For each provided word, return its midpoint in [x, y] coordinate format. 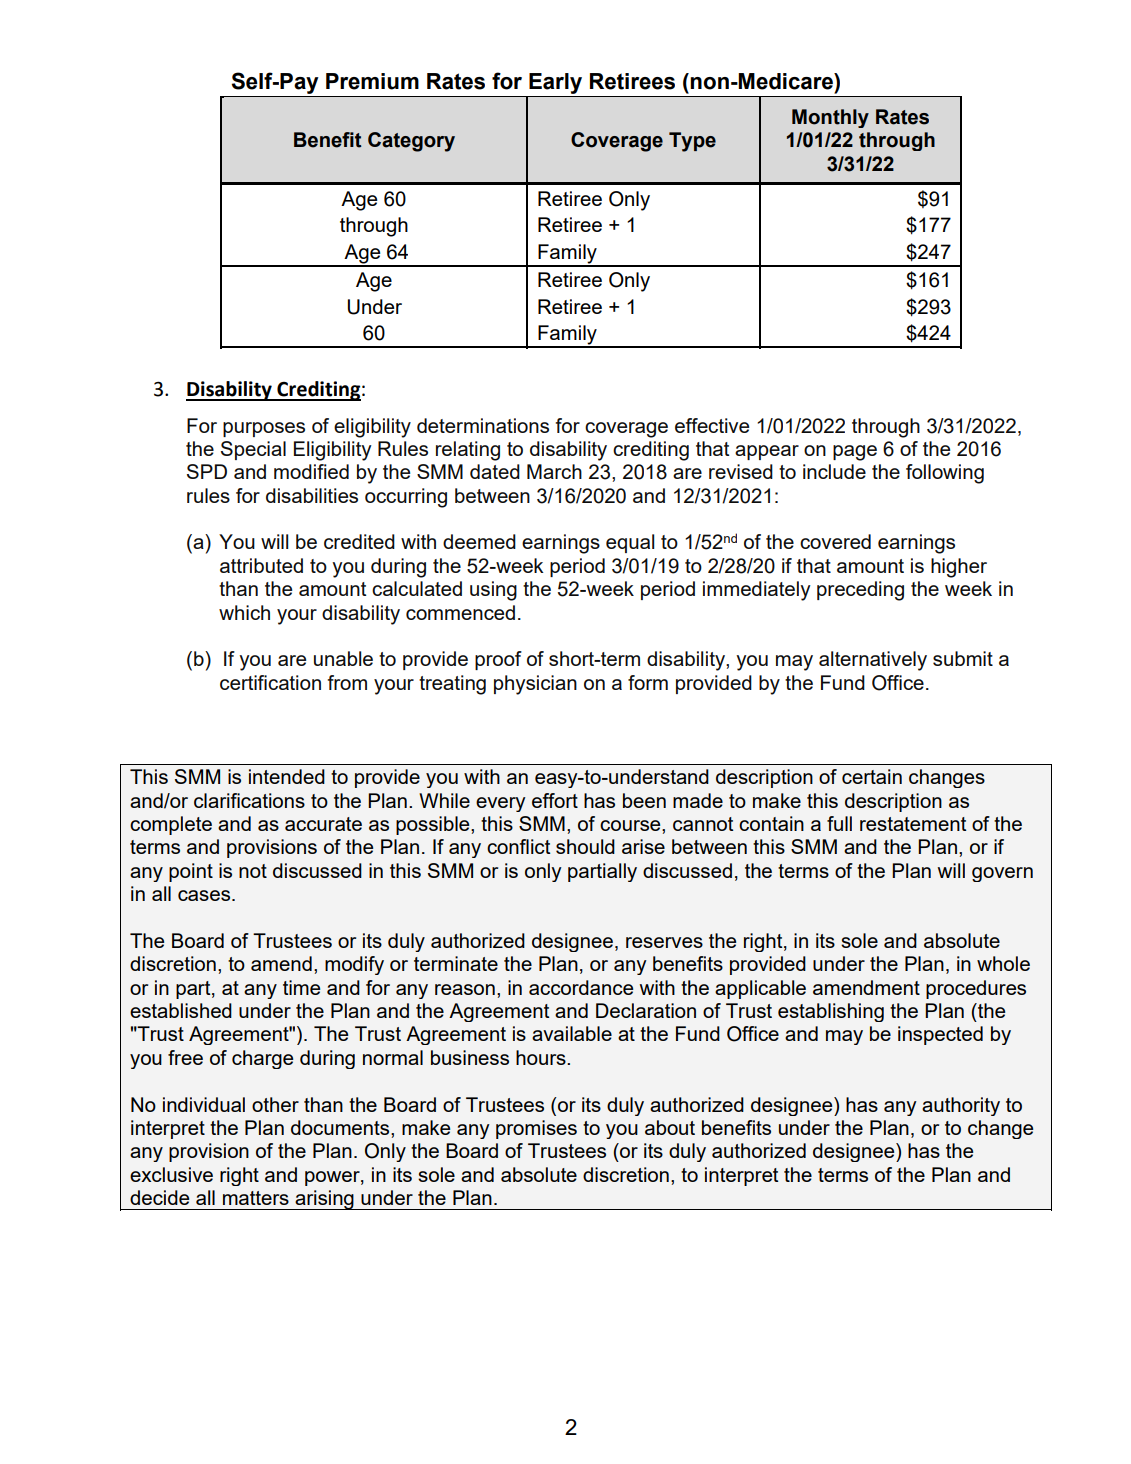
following [945, 474]
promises [536, 1129]
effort [555, 800]
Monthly [830, 118]
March [554, 471]
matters [256, 1198]
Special [253, 450]
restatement [913, 824]
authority [961, 1106]
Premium [372, 81]
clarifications [249, 800]
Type [692, 142]
